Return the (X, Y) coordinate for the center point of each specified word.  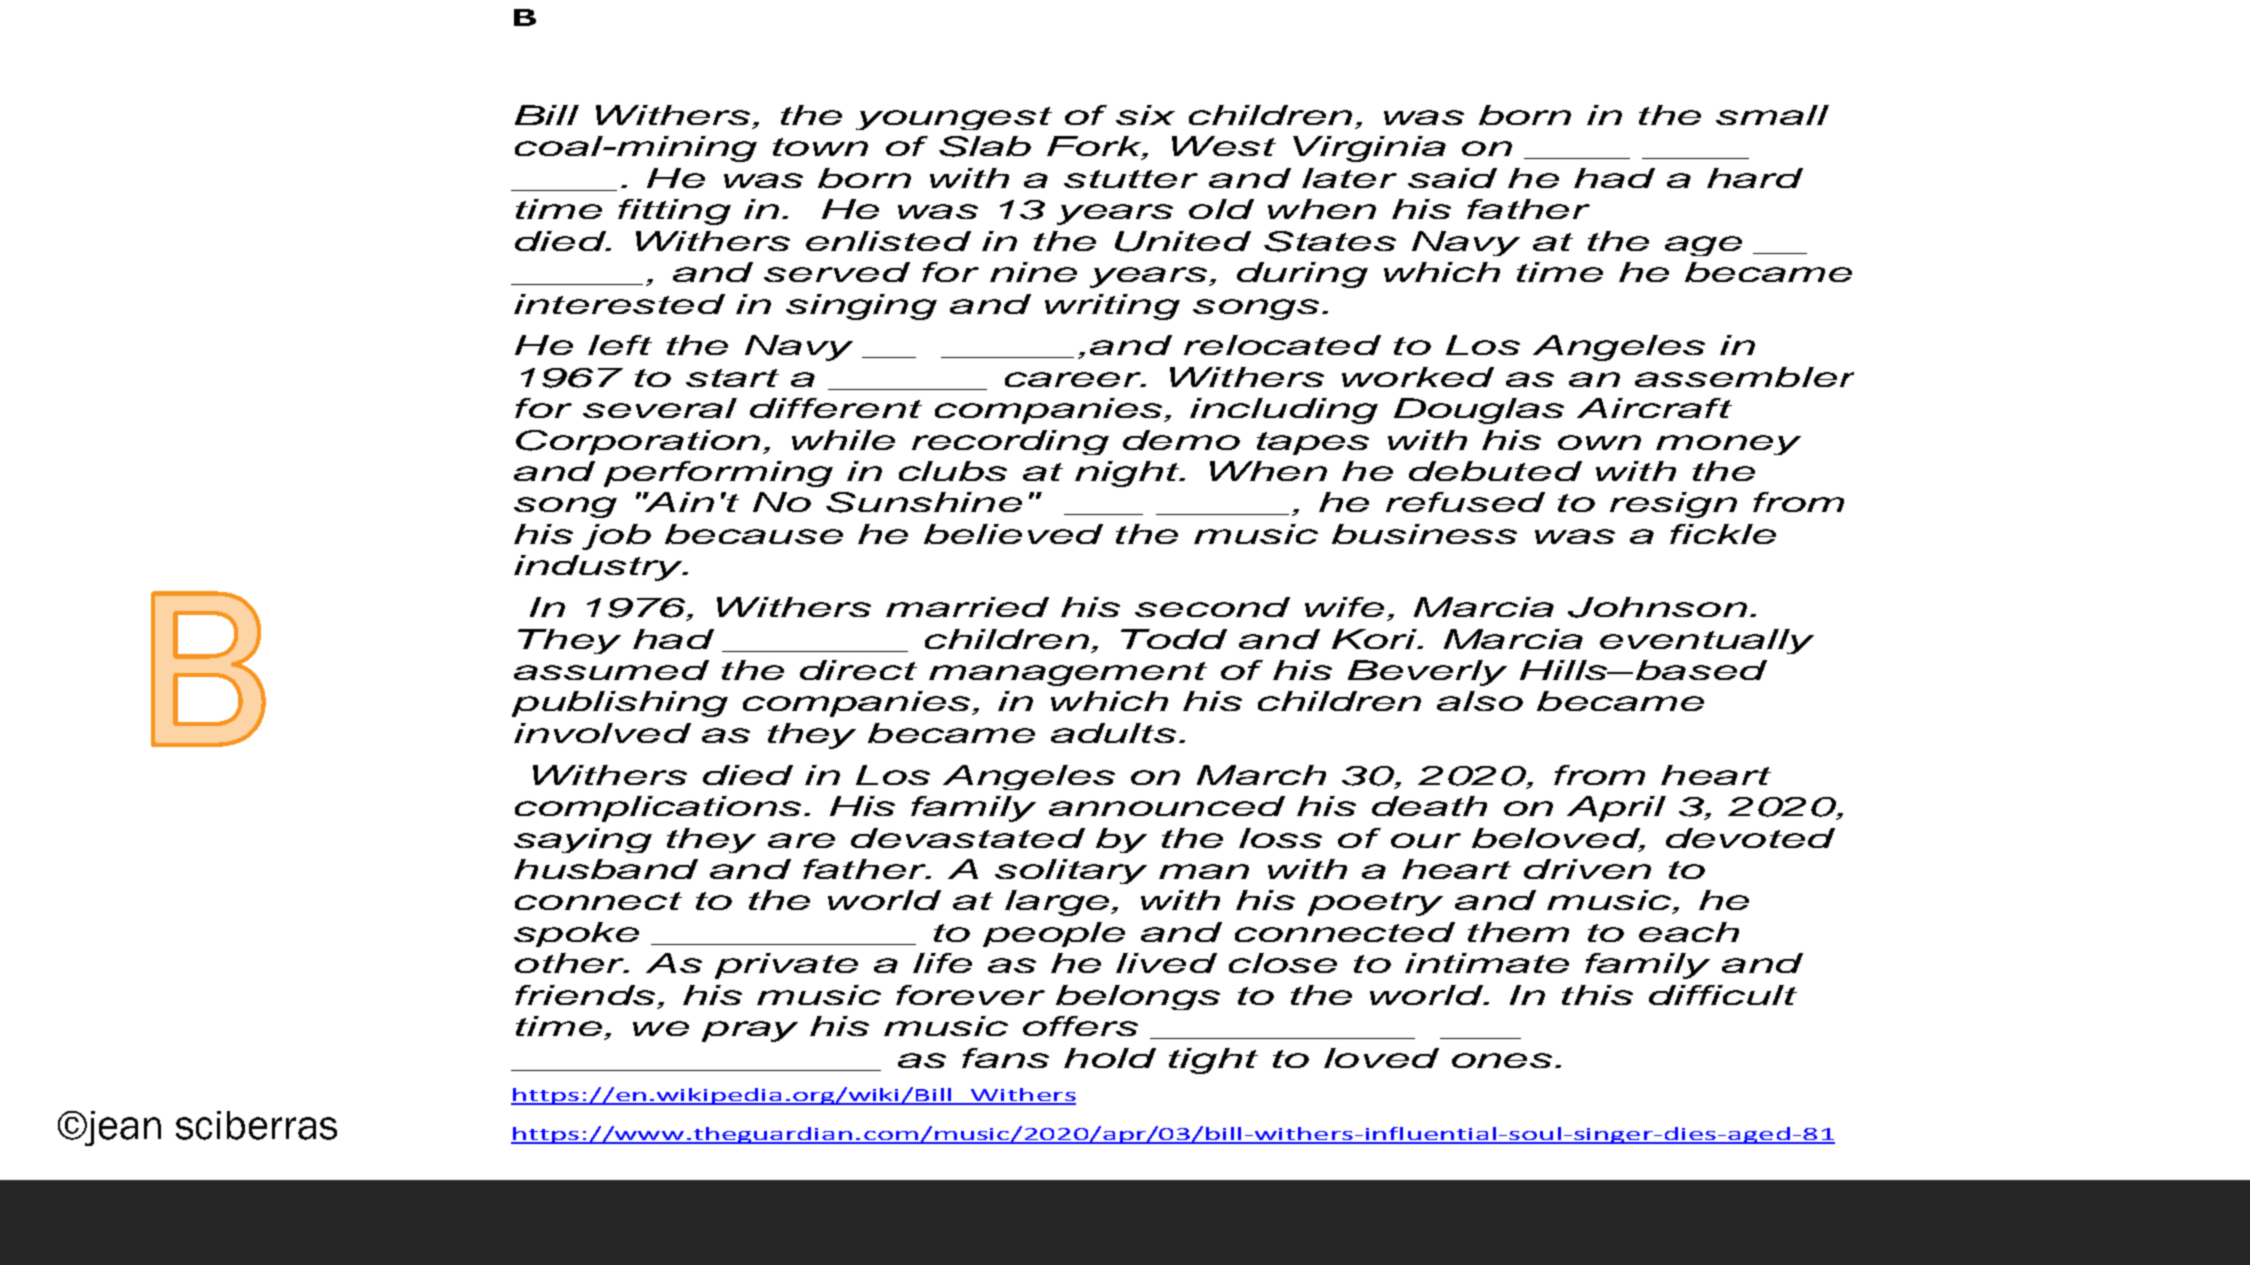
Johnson (1657, 607)
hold (1110, 1058)
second (1212, 607)
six (1145, 115)
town (820, 147)
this (1597, 995)
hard (1755, 178)
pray (750, 1031)
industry (599, 568)
